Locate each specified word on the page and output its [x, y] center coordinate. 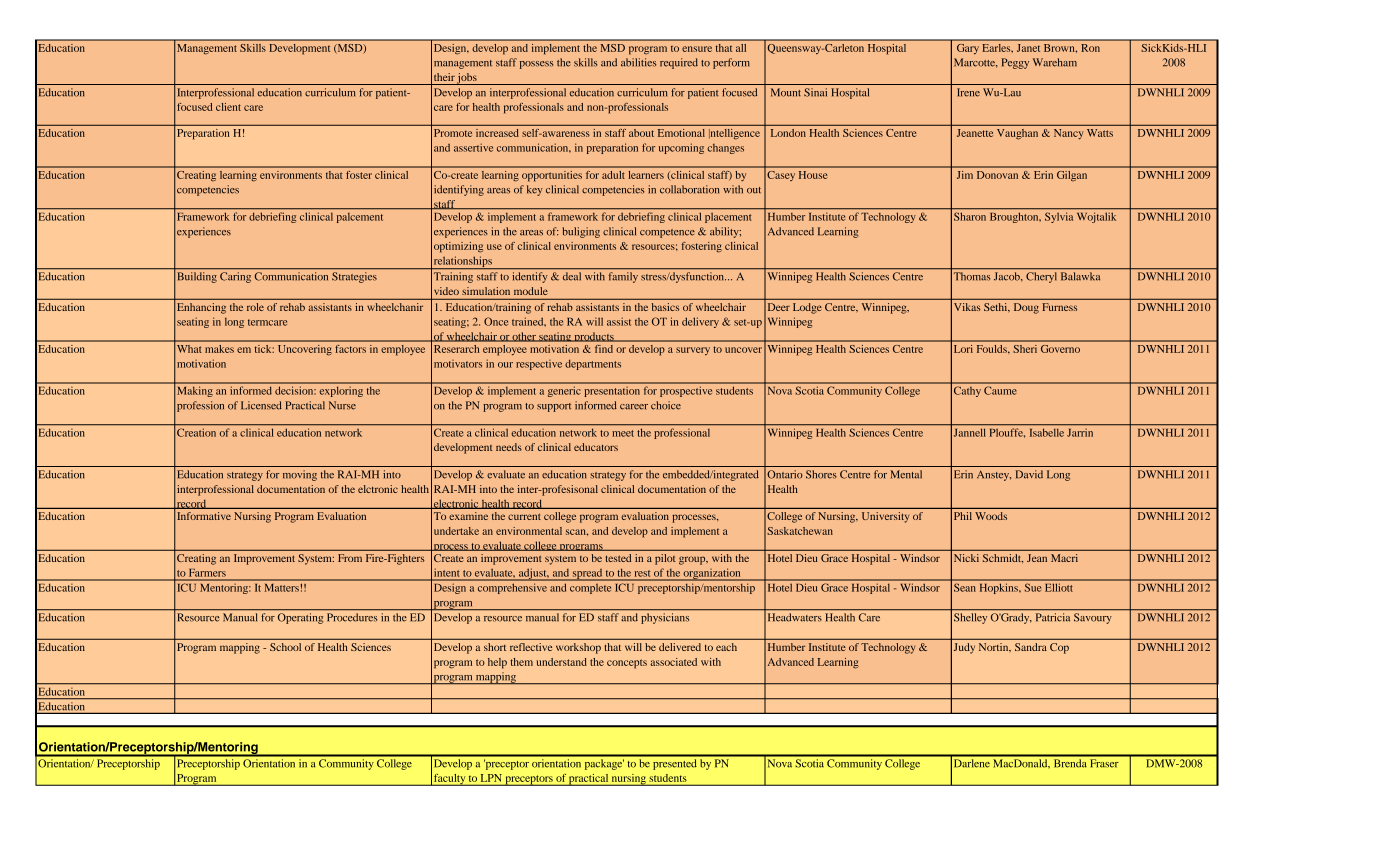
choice [666, 405]
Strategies [354, 277]
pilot [665, 559]
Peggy [1015, 63]
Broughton [1015, 218]
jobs [467, 79]
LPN [491, 778]
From [350, 558]
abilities [638, 62]
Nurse [342, 405]
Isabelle [1047, 433]
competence [667, 233]
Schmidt [1003, 558]
